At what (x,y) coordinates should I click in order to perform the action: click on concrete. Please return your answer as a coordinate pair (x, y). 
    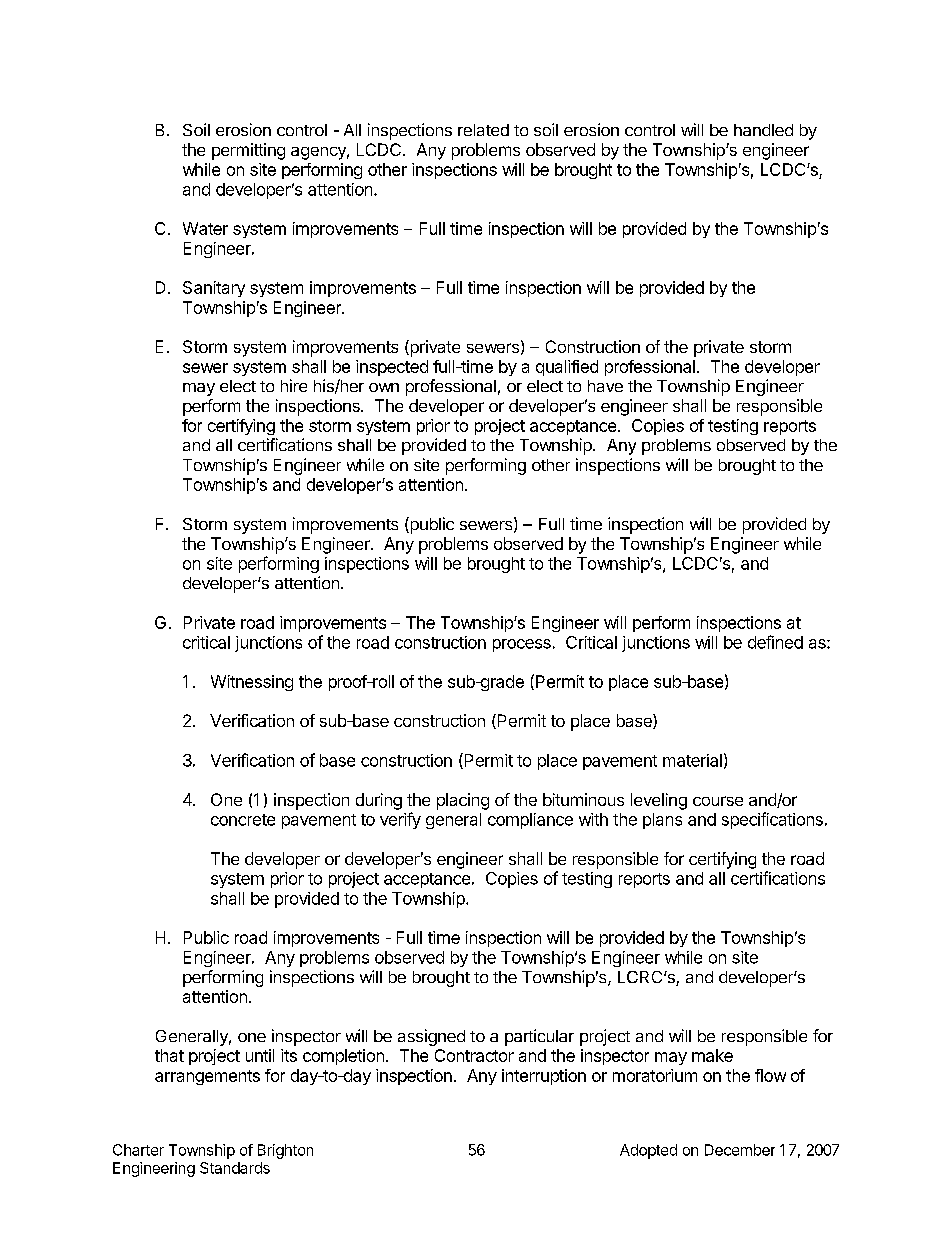
    Looking at the image, I should click on (243, 820).
